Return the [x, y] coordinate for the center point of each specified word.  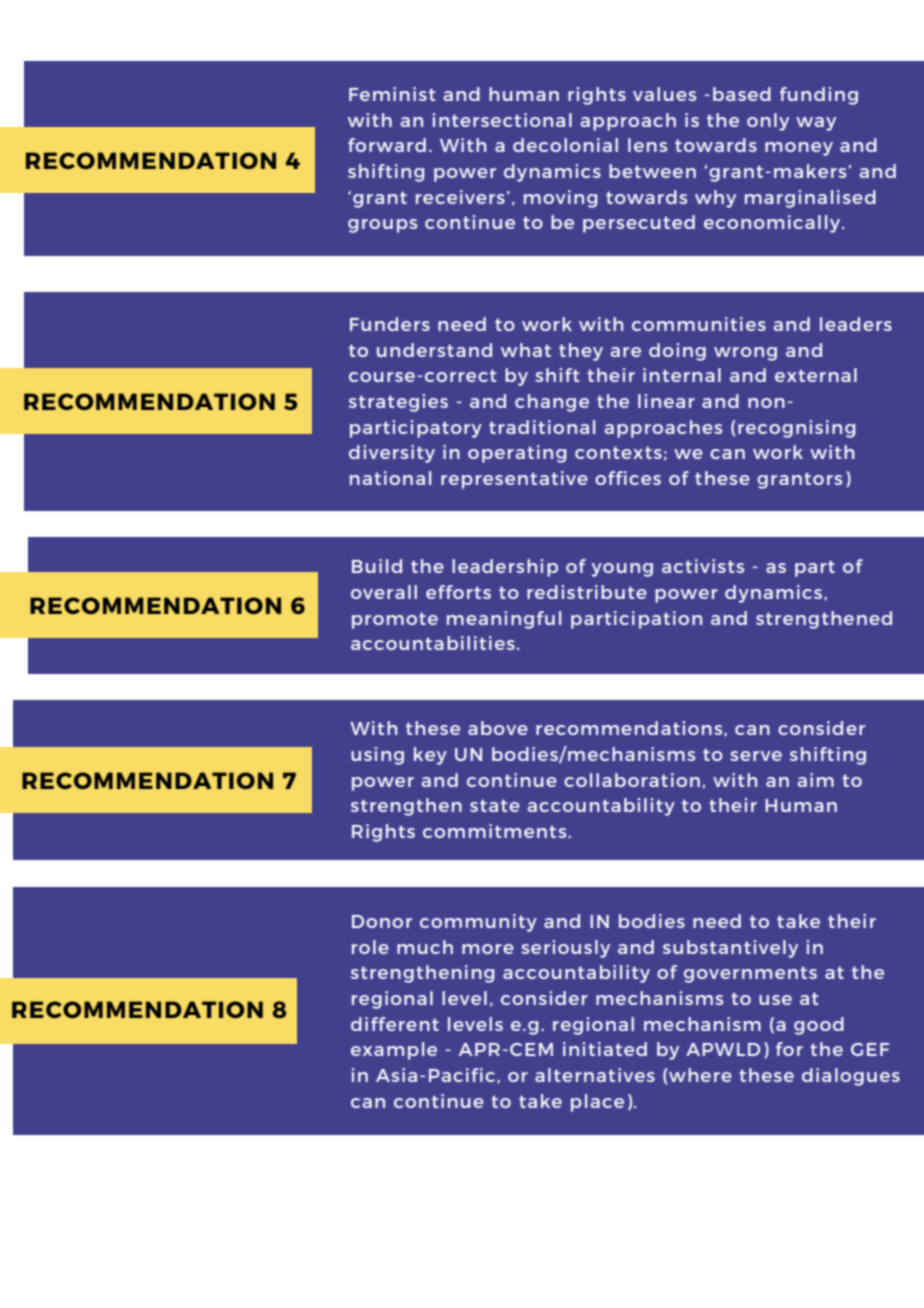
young [622, 570]
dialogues [851, 1077]
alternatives [595, 1075]
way [816, 124]
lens [647, 145]
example [394, 1051]
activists [703, 566]
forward [387, 145]
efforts [458, 592]
